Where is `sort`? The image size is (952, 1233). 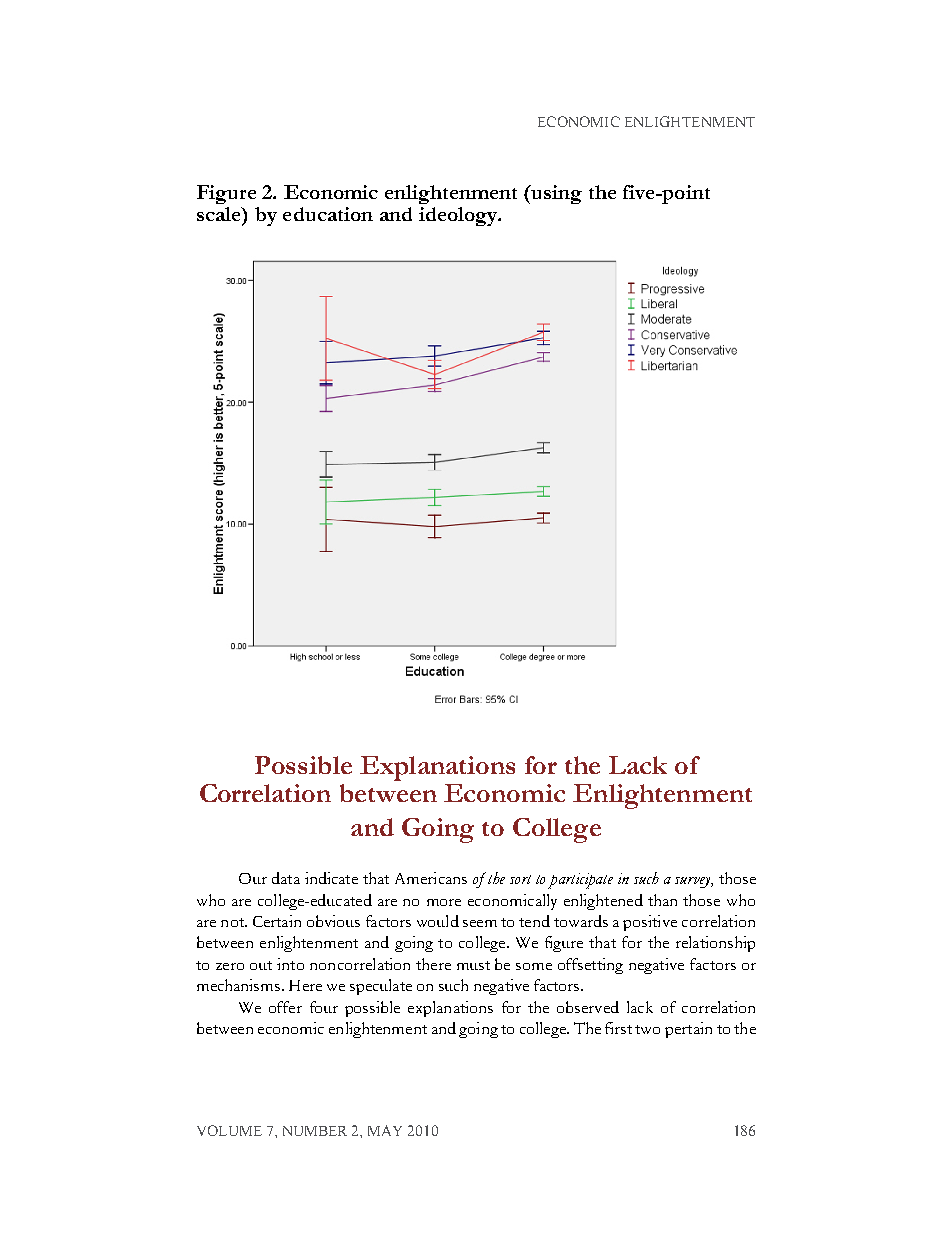 sort is located at coordinates (520, 879).
